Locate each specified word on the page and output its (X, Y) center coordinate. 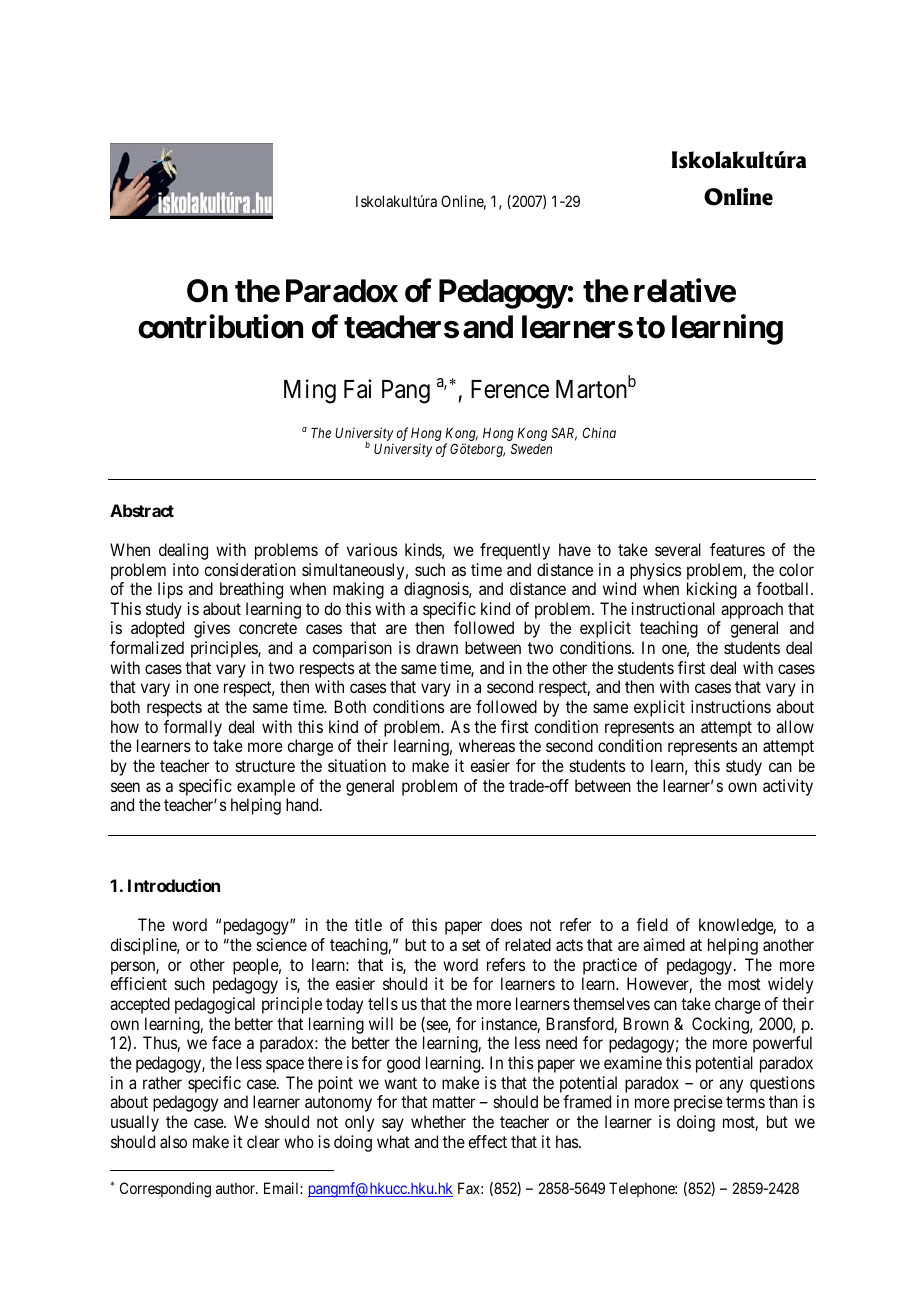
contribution (220, 327)
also (173, 1141)
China (599, 432)
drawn (437, 647)
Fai (357, 389)
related (528, 944)
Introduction (174, 885)
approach (752, 610)
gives (212, 629)
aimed (664, 944)
